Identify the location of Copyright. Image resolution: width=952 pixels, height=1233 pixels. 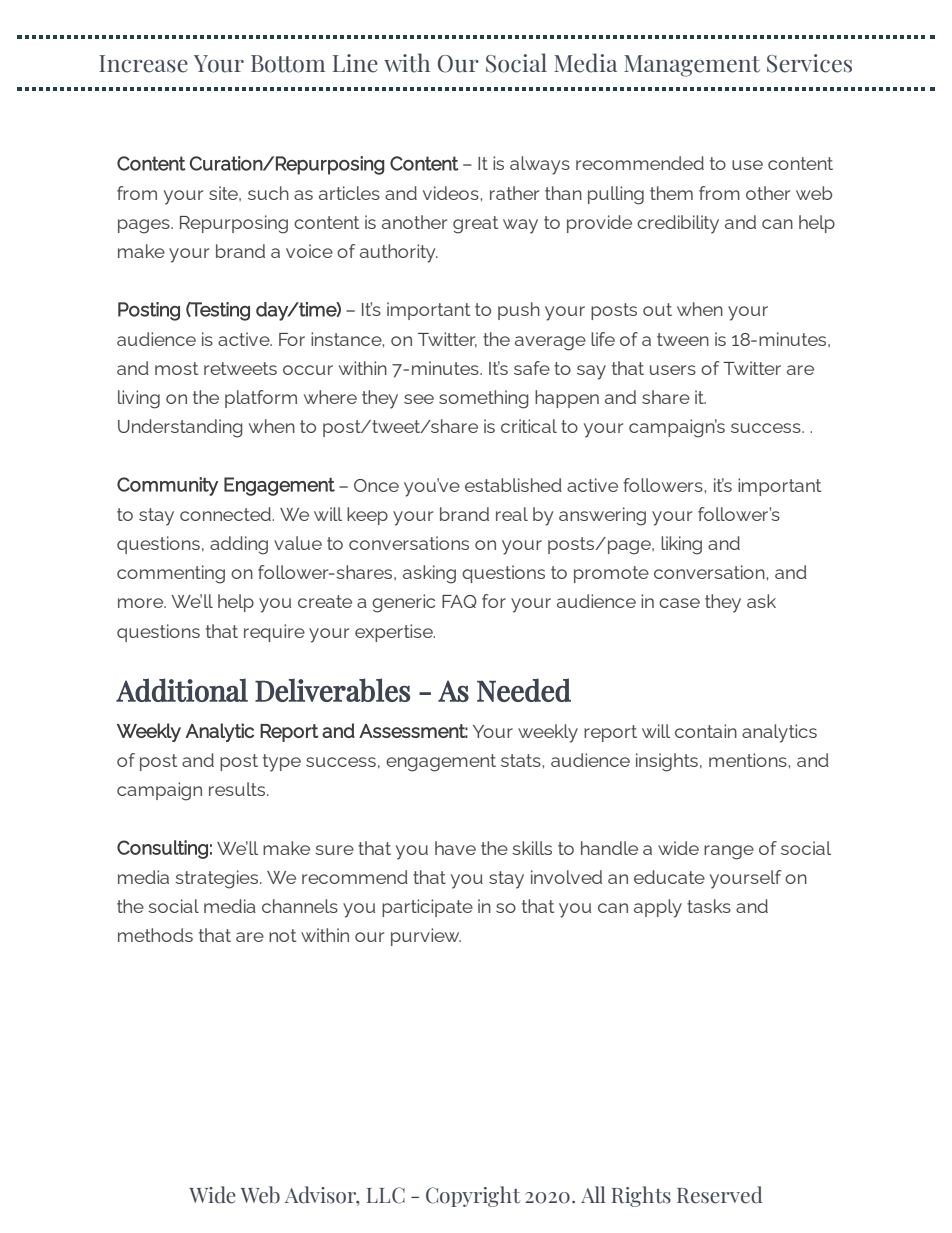
(473, 1196).
